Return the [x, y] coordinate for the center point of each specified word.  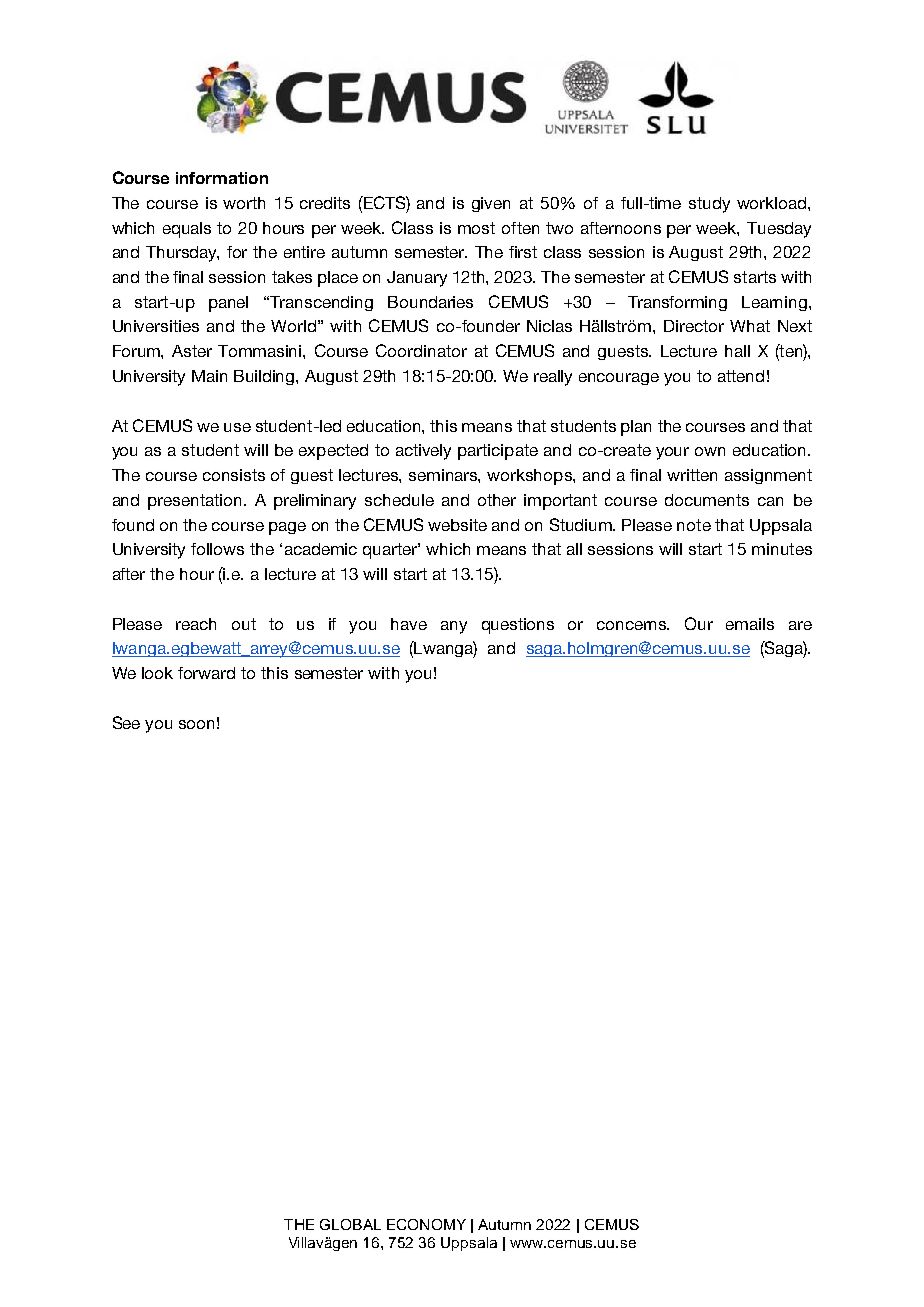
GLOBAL [350, 1224]
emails [750, 624]
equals [187, 230]
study [709, 205]
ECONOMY [426, 1224]
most [476, 228]
